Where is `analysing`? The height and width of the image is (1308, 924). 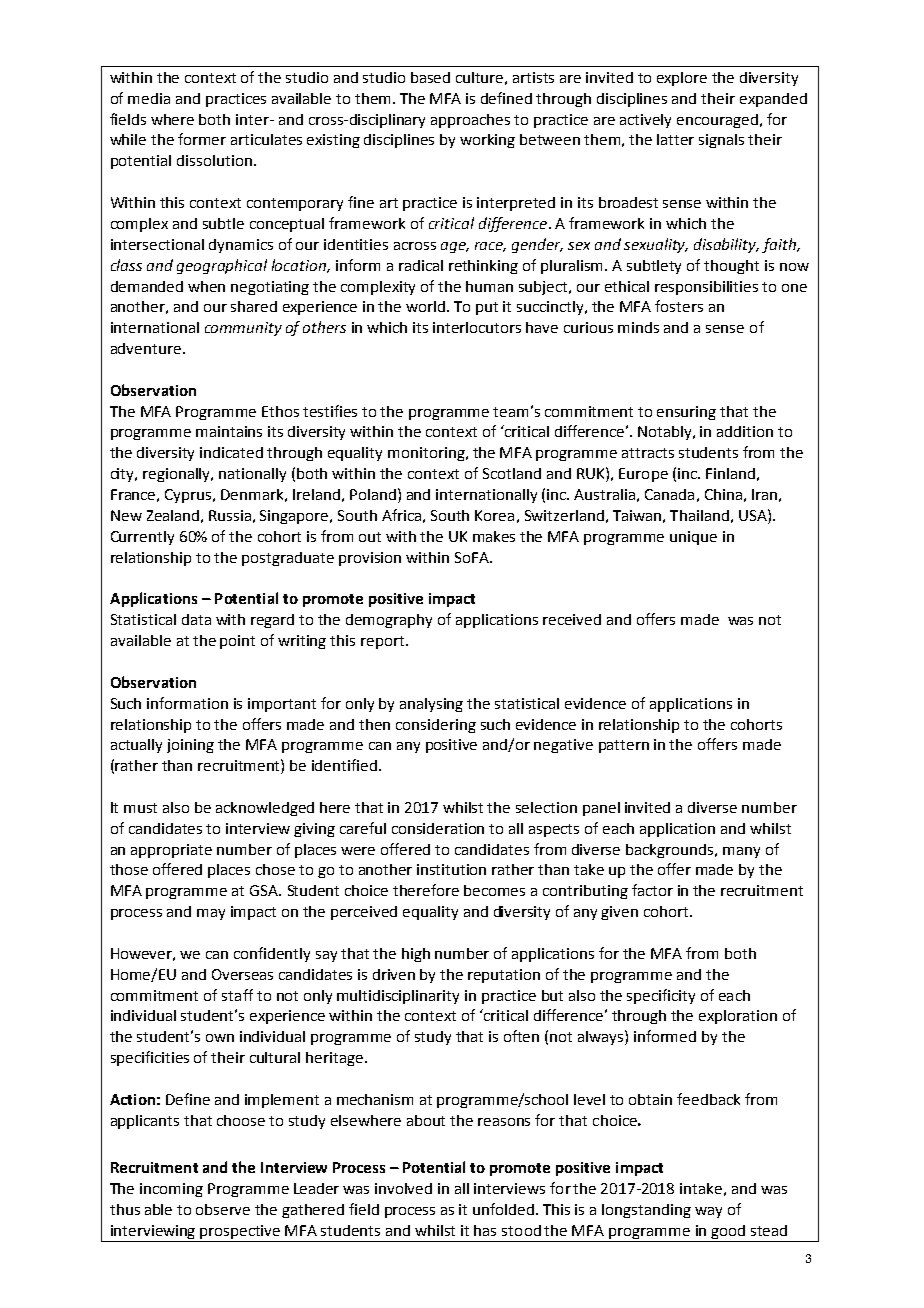 analysing is located at coordinates (431, 705).
